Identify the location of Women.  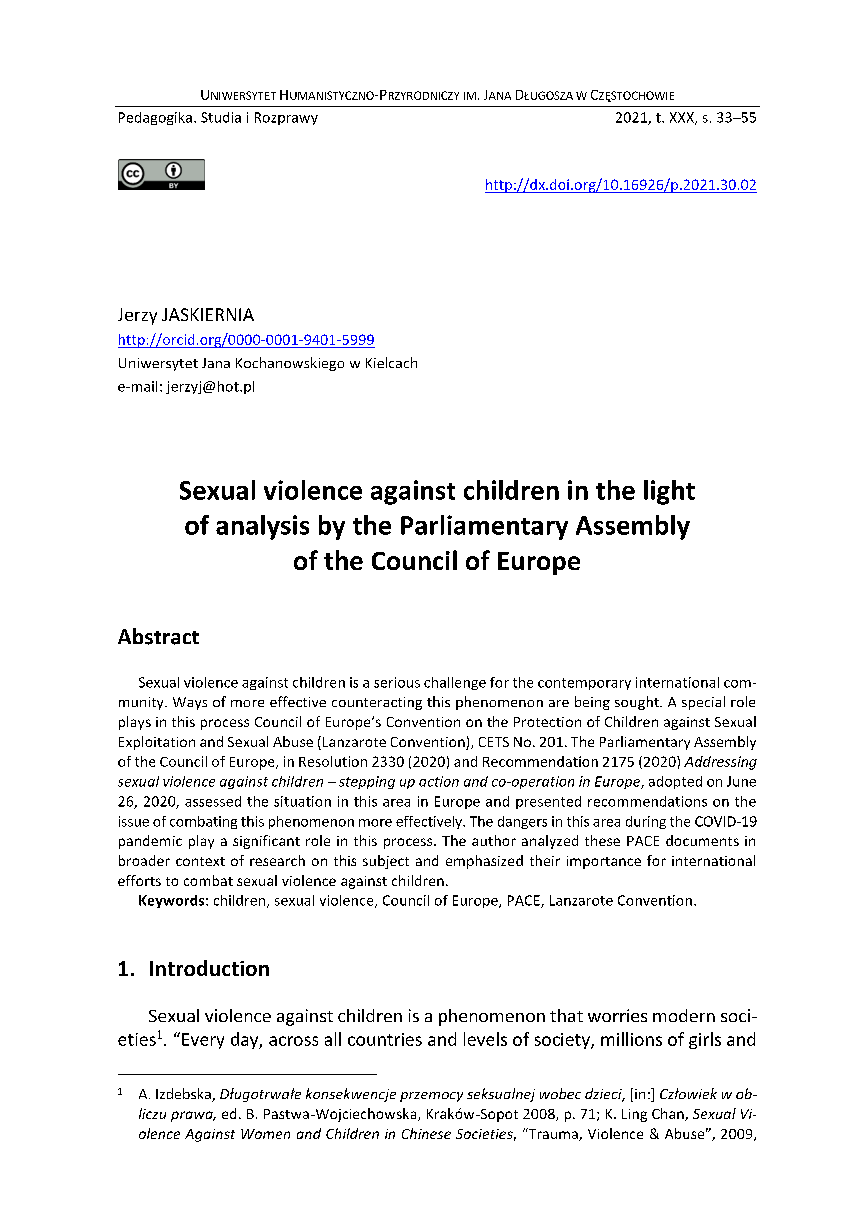
(265, 1134).
